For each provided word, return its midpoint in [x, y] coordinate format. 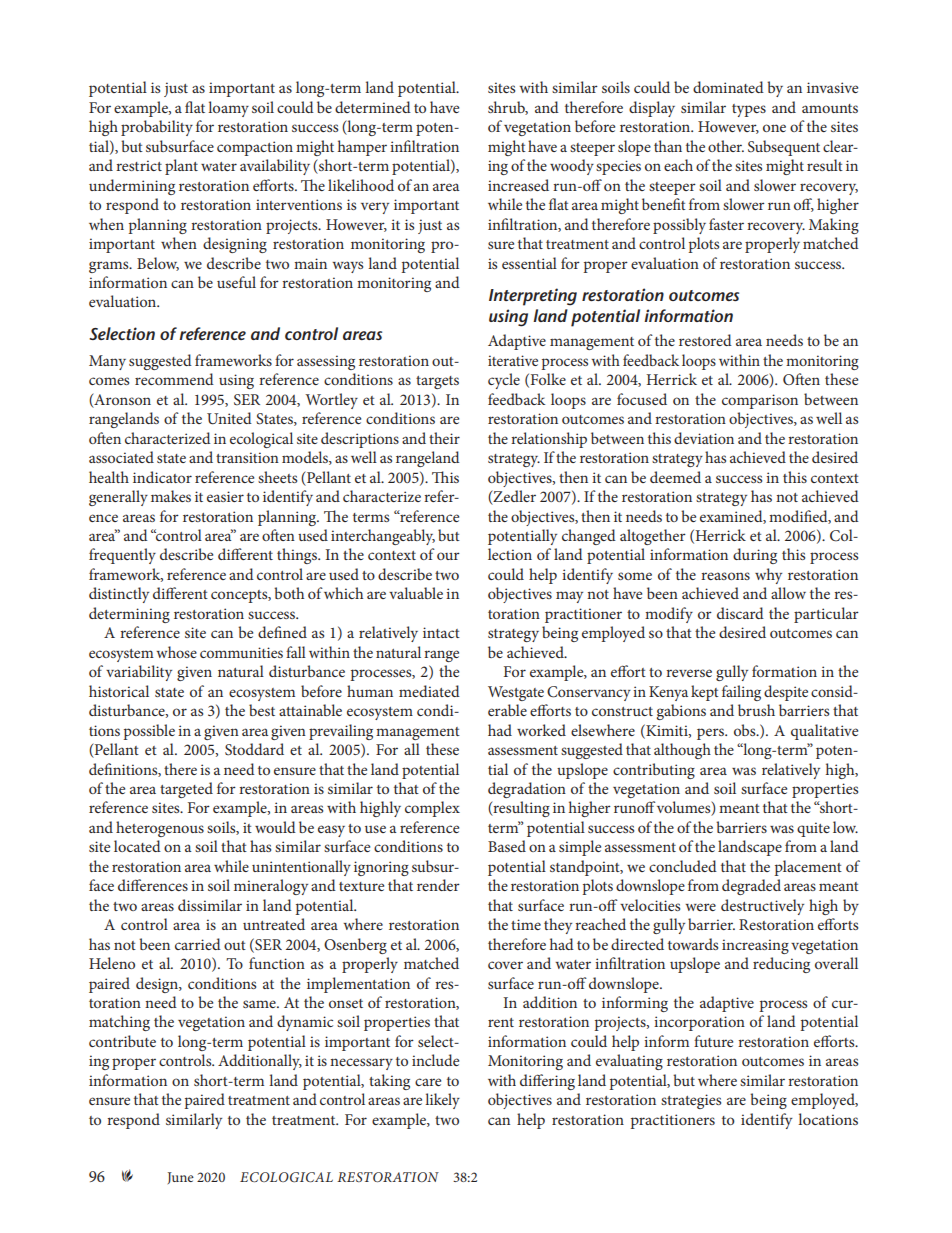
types [749, 110]
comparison [760, 401]
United [229, 418]
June [181, 1178]
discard [740, 613]
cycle [504, 381]
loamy [228, 109]
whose [176, 652]
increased [518, 185]
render [438, 885]
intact [441, 632]
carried [198, 944]
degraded [751, 887]
